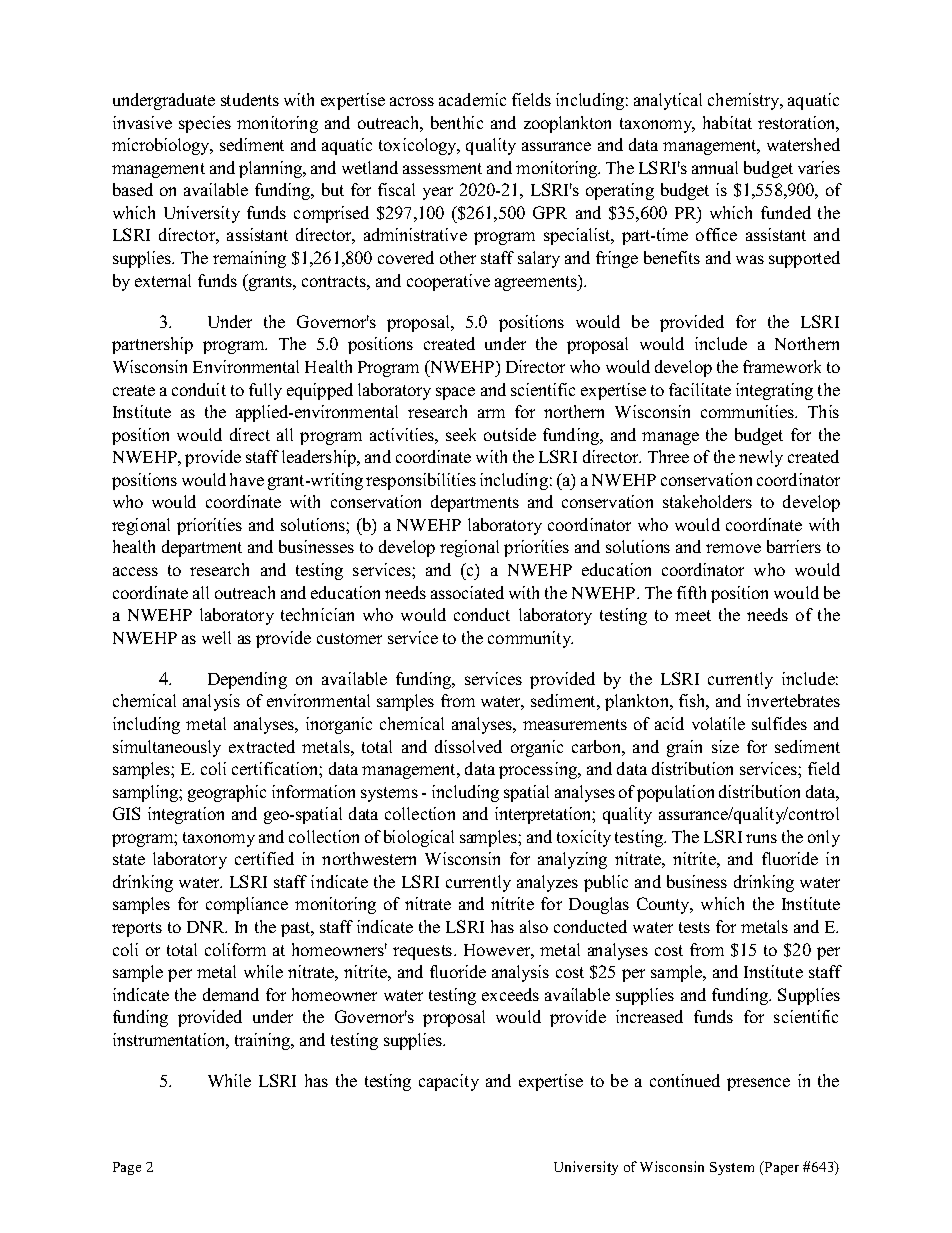 The width and height of the screenshot is (952, 1233). What do you see at coordinates (467, 592) in the screenshot?
I see `associated` at bounding box center [467, 592].
